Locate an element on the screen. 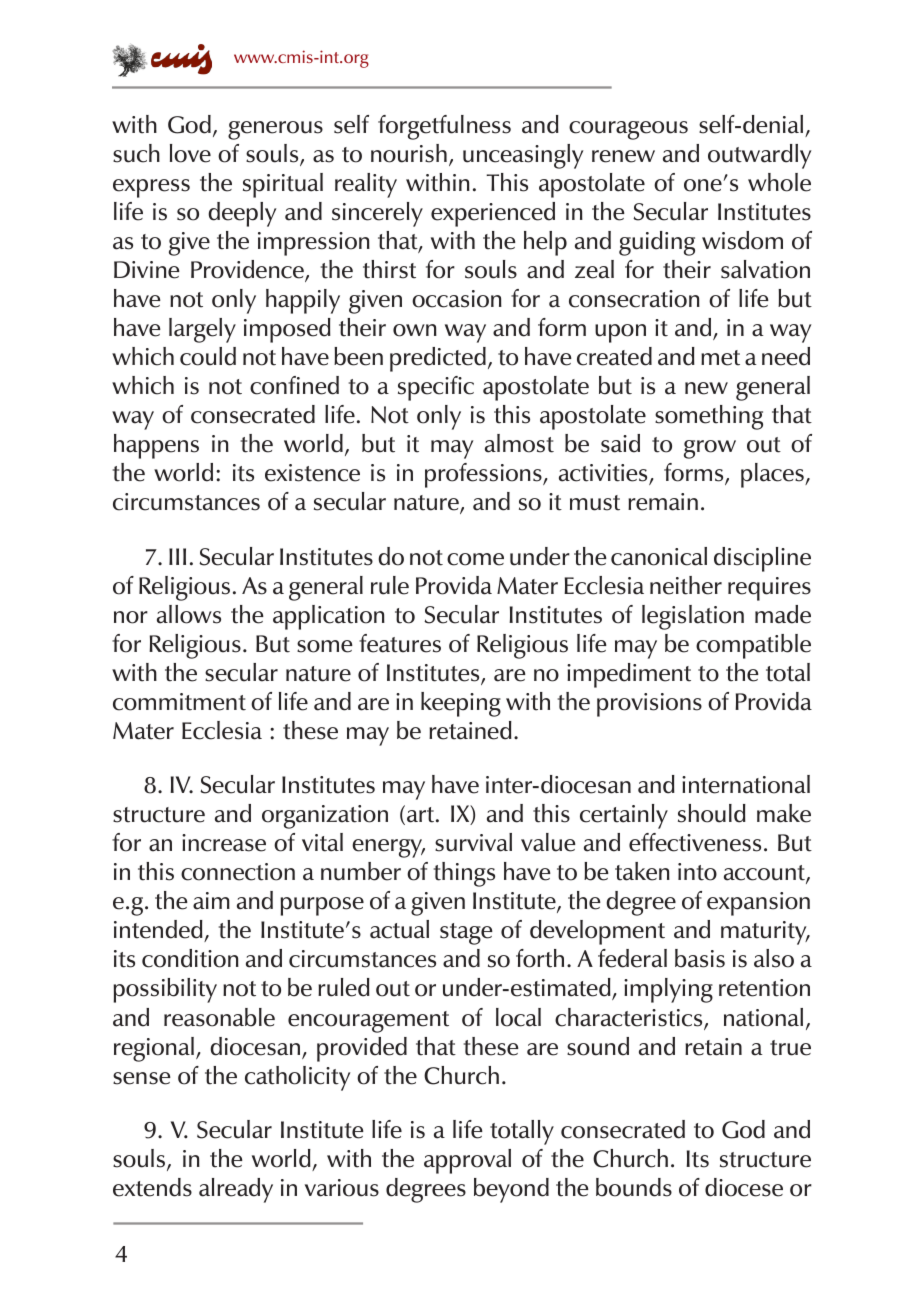  aim is located at coordinates (211, 901).
